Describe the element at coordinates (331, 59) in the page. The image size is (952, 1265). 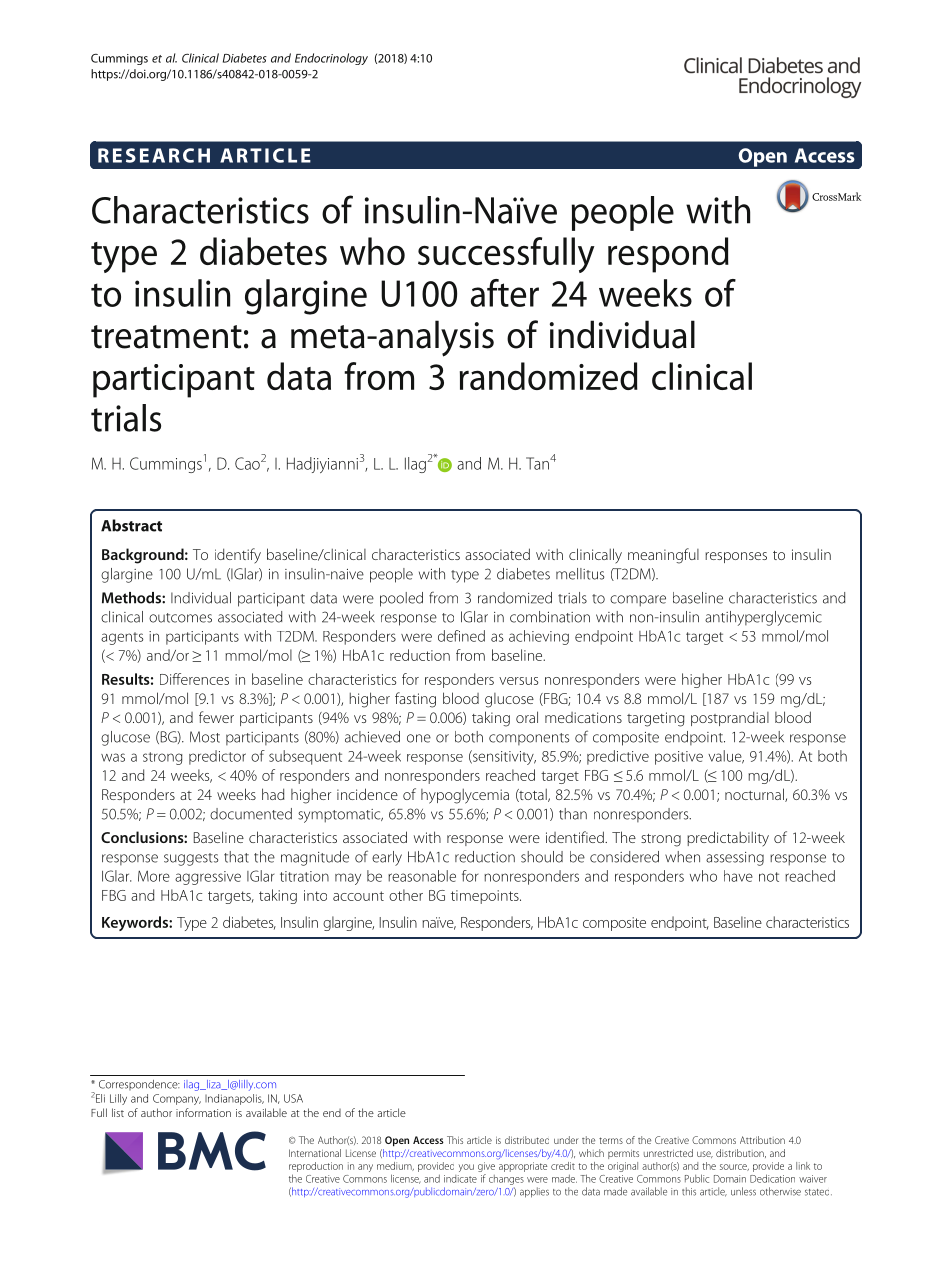
I see `Endocrinology` at that location.
